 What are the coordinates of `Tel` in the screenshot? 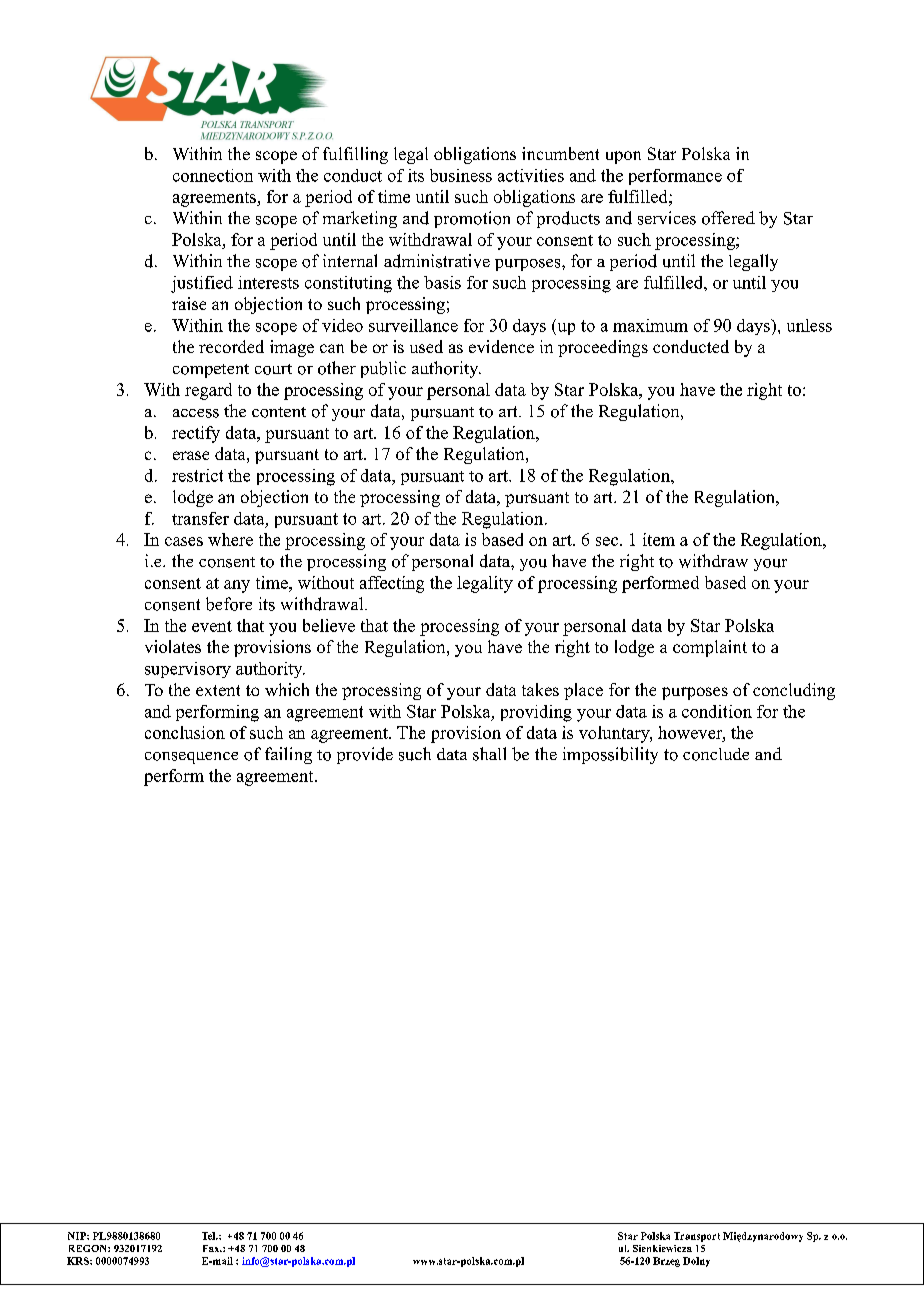 It's located at (210, 1236).
